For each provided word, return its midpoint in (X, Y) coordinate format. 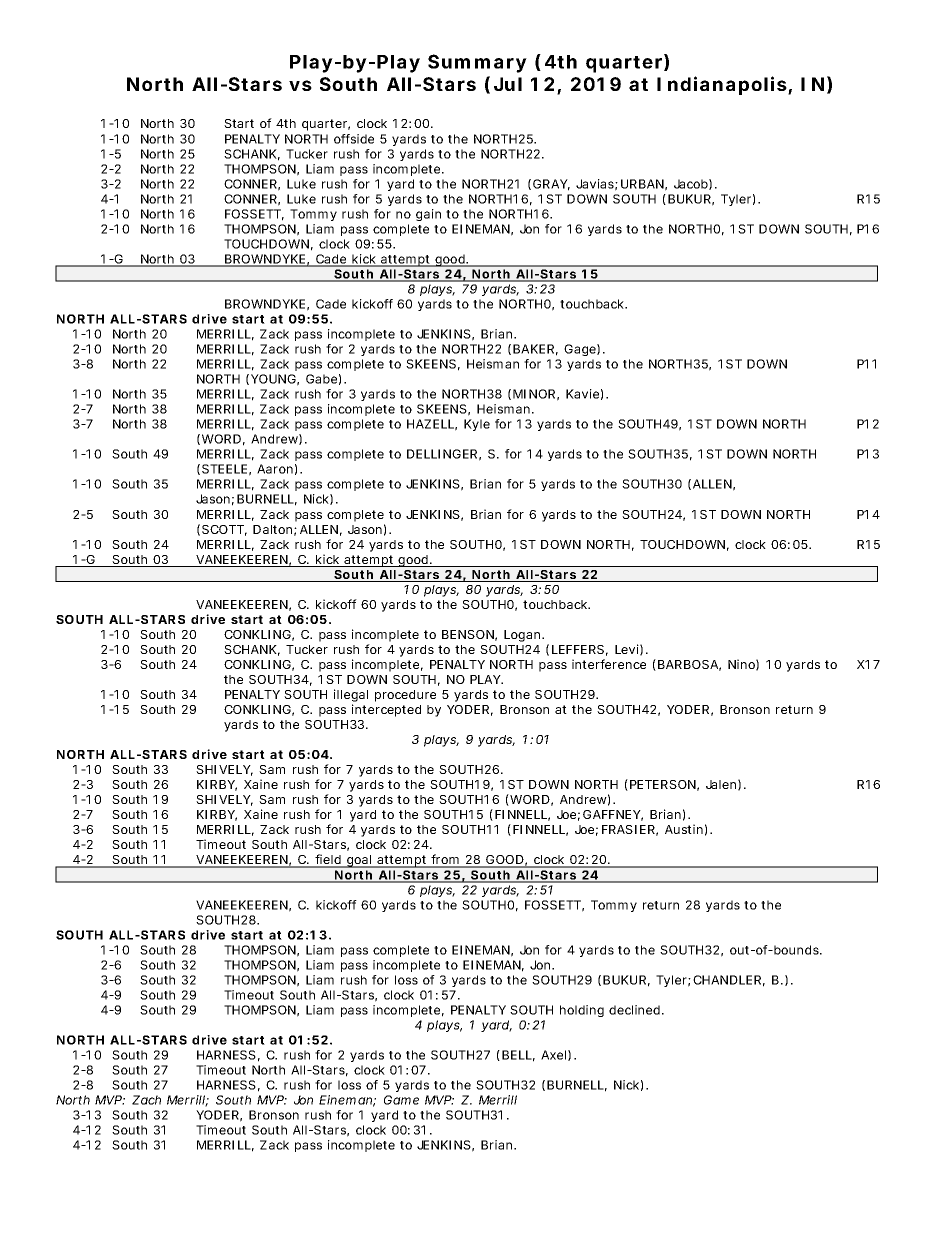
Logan (523, 636)
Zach (146, 1100)
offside (354, 139)
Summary (477, 63)
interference (609, 664)
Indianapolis (722, 85)
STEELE (224, 469)
